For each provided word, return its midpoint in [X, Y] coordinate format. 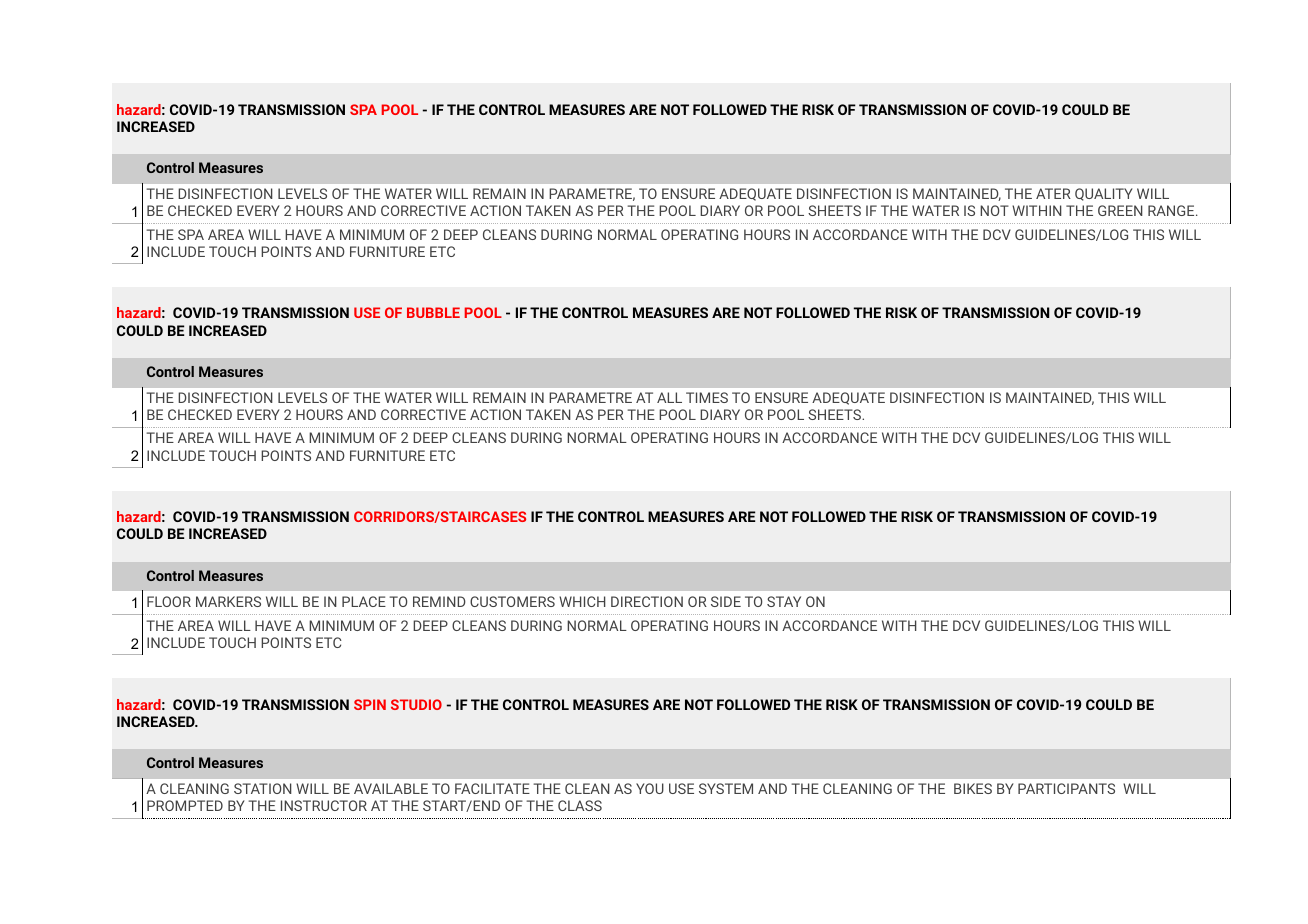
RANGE [1172, 210]
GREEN [1120, 210]
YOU [650, 788]
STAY [784, 601]
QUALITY [1104, 194]
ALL [669, 397]
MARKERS [228, 601]
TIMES [707, 397]
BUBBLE [433, 312]
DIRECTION [647, 601]
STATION [263, 788]
